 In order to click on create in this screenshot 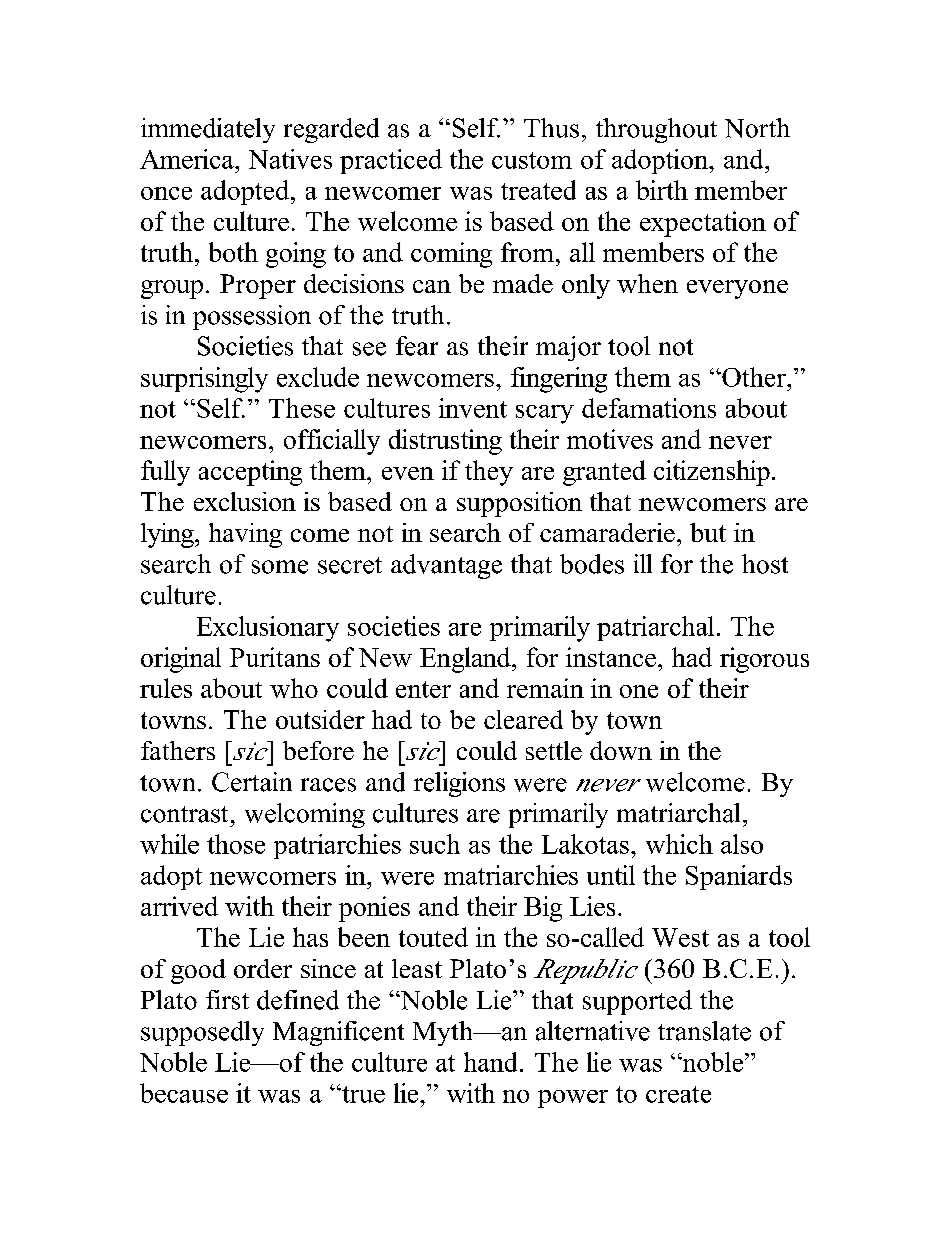, I will do `click(678, 1094)`.
